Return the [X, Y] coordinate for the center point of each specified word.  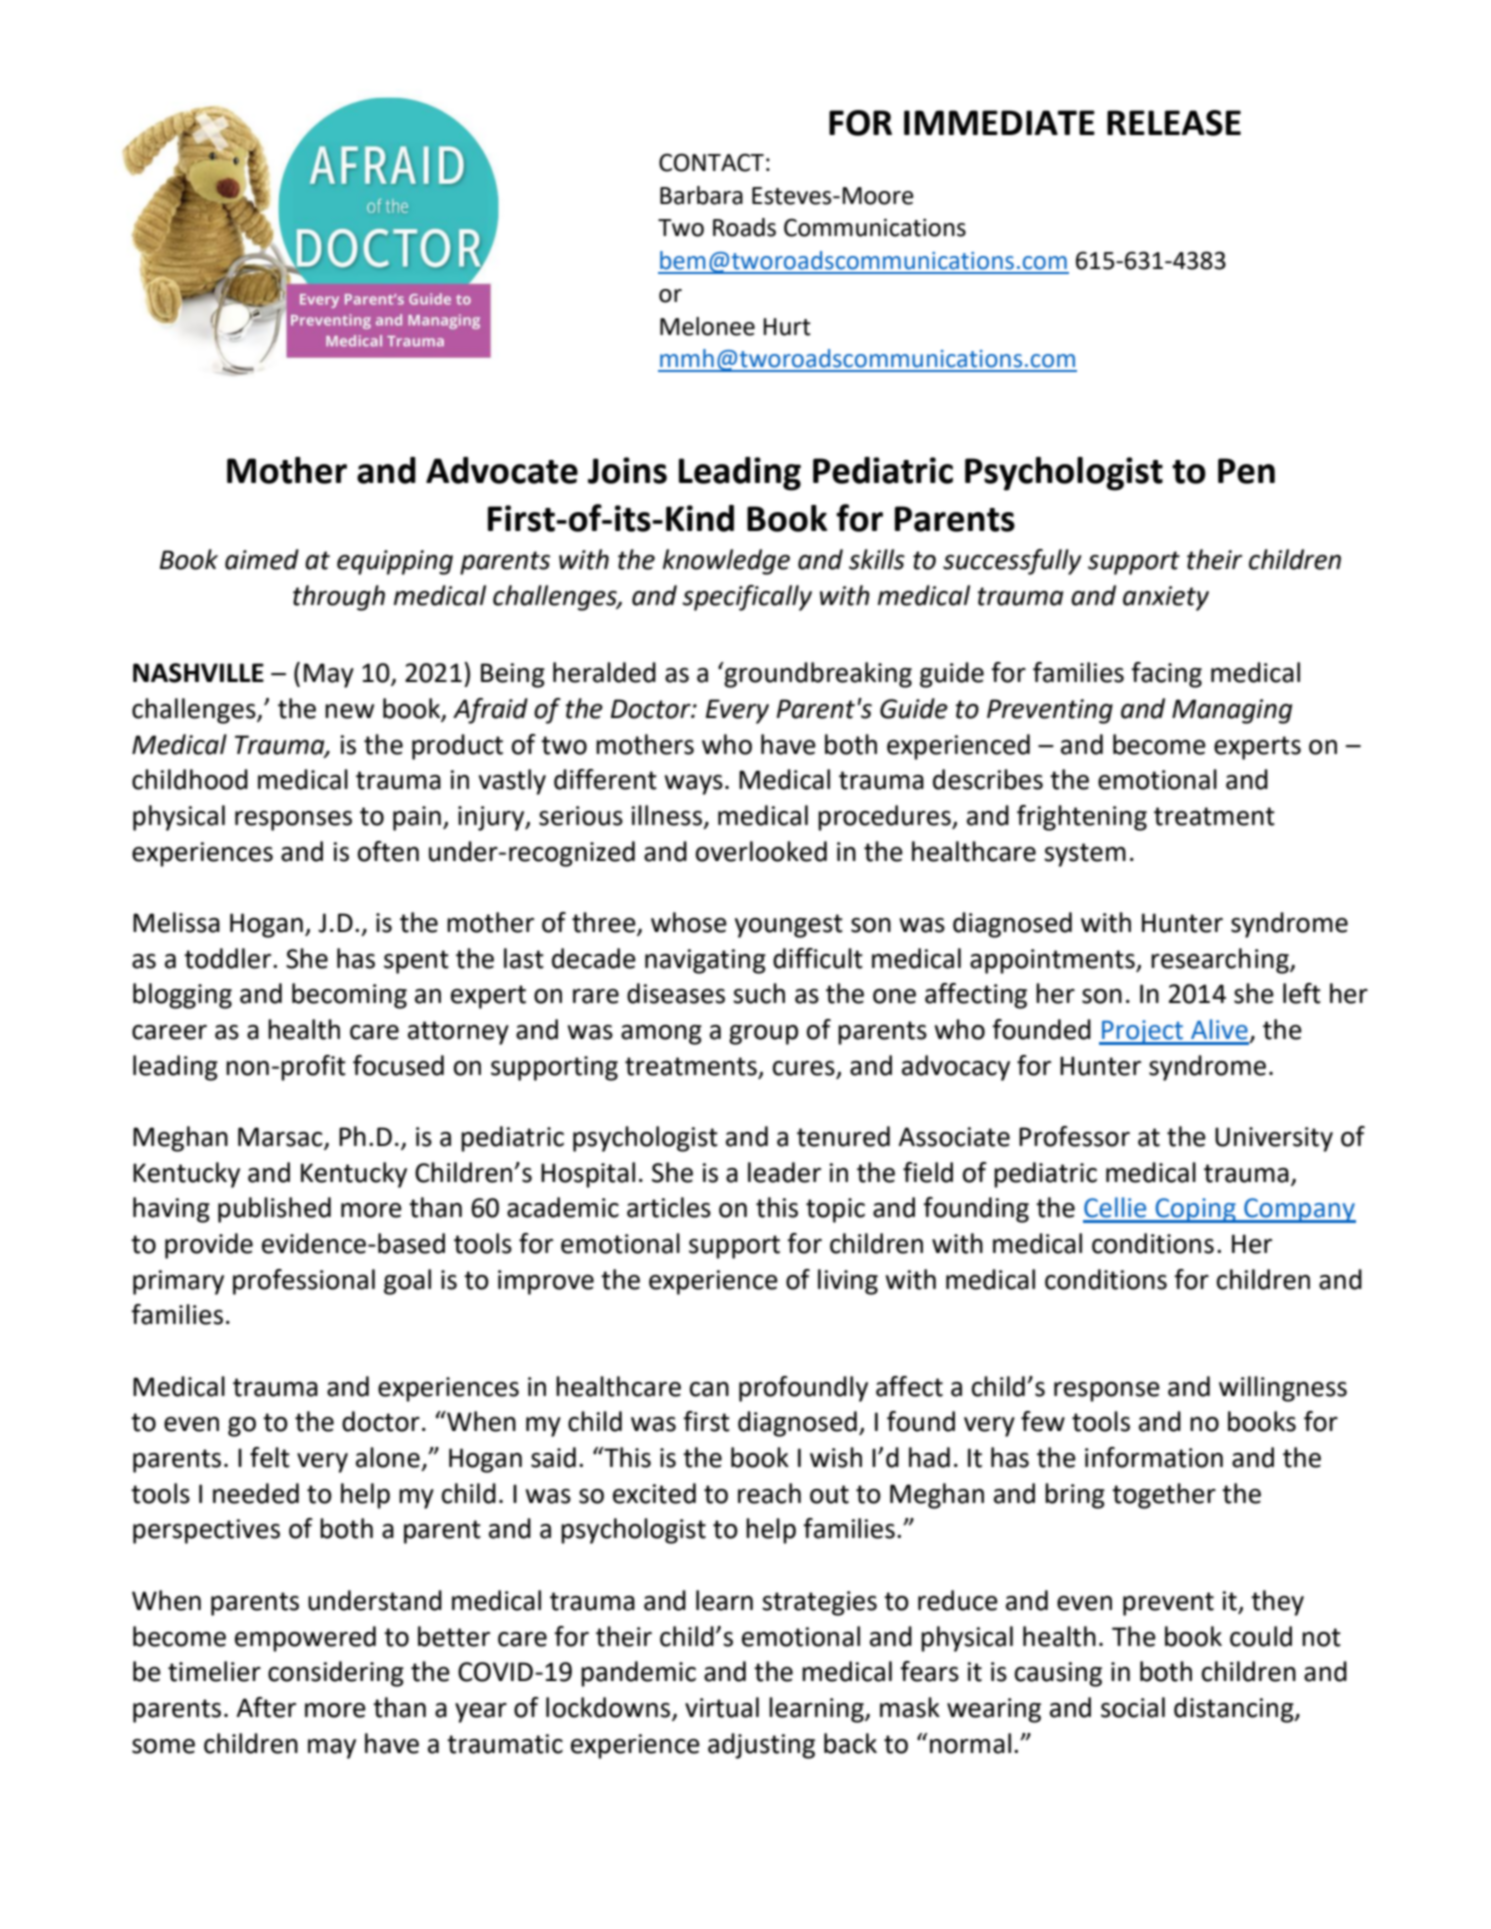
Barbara [701, 195]
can [709, 1389]
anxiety [1166, 598]
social [1133, 1707]
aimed [262, 559]
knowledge [726, 562]
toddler [229, 958]
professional [304, 1282]
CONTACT [711, 162]
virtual [722, 1707]
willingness [1283, 1389]
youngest [789, 926]
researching [1221, 961]
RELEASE [1174, 123]
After [266, 1707]
